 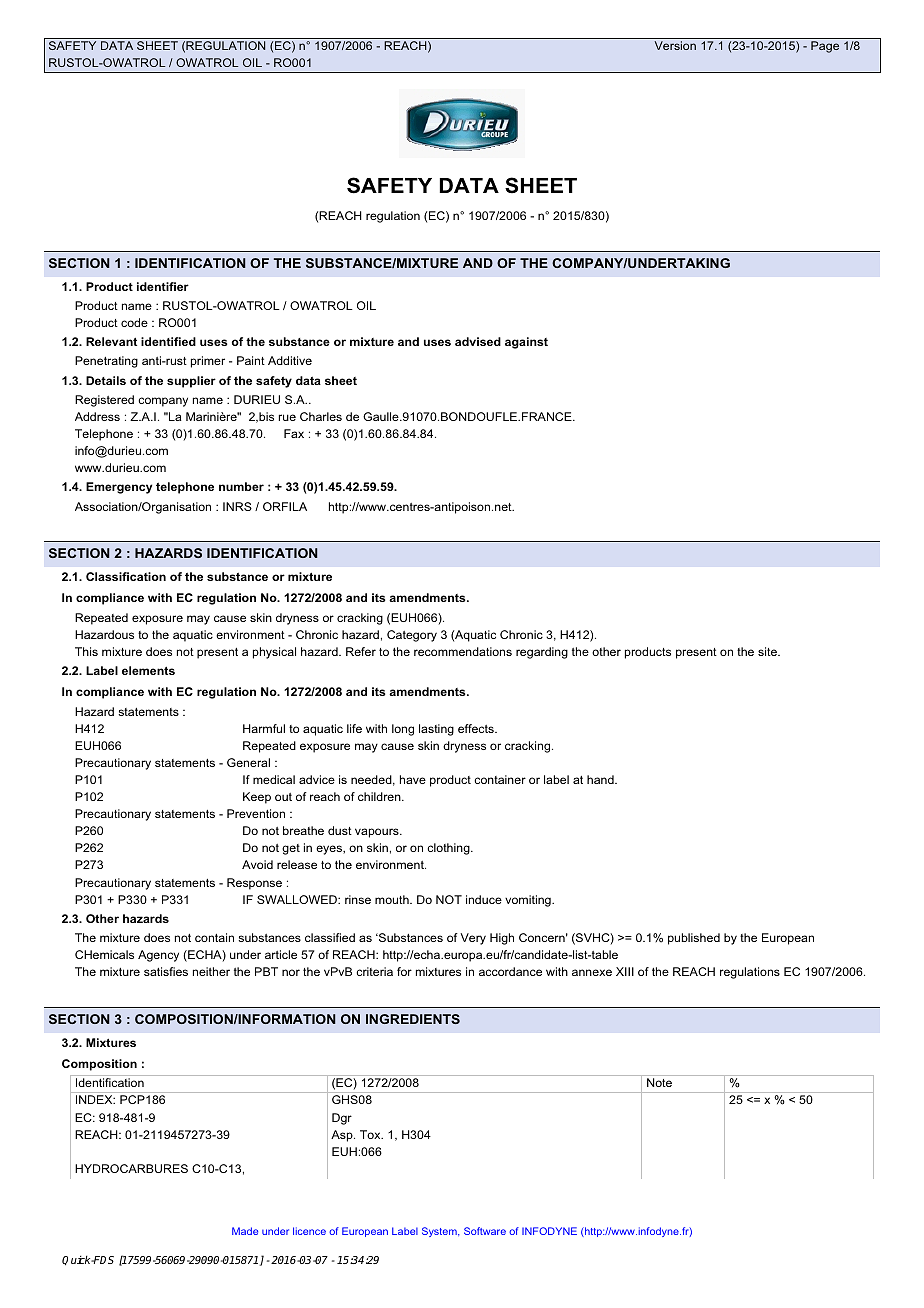 I want to click on Agency, so click(x=158, y=956).
